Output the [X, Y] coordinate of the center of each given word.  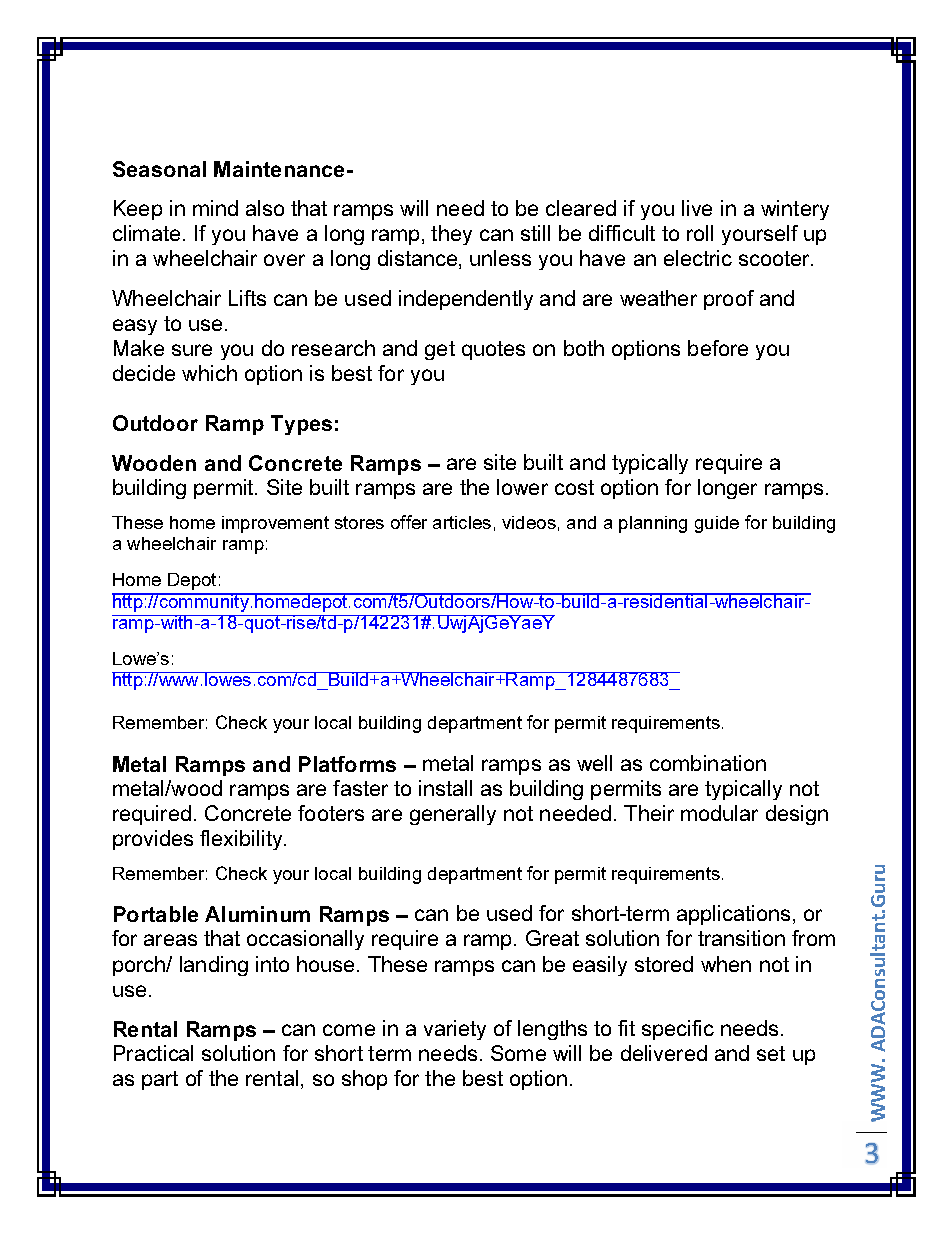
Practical [153, 1053]
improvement [275, 524]
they [451, 235]
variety [455, 1030]
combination [708, 763]
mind [215, 208]
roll [700, 233]
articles [462, 522]
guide [717, 524]
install [445, 788]
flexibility [242, 840]
